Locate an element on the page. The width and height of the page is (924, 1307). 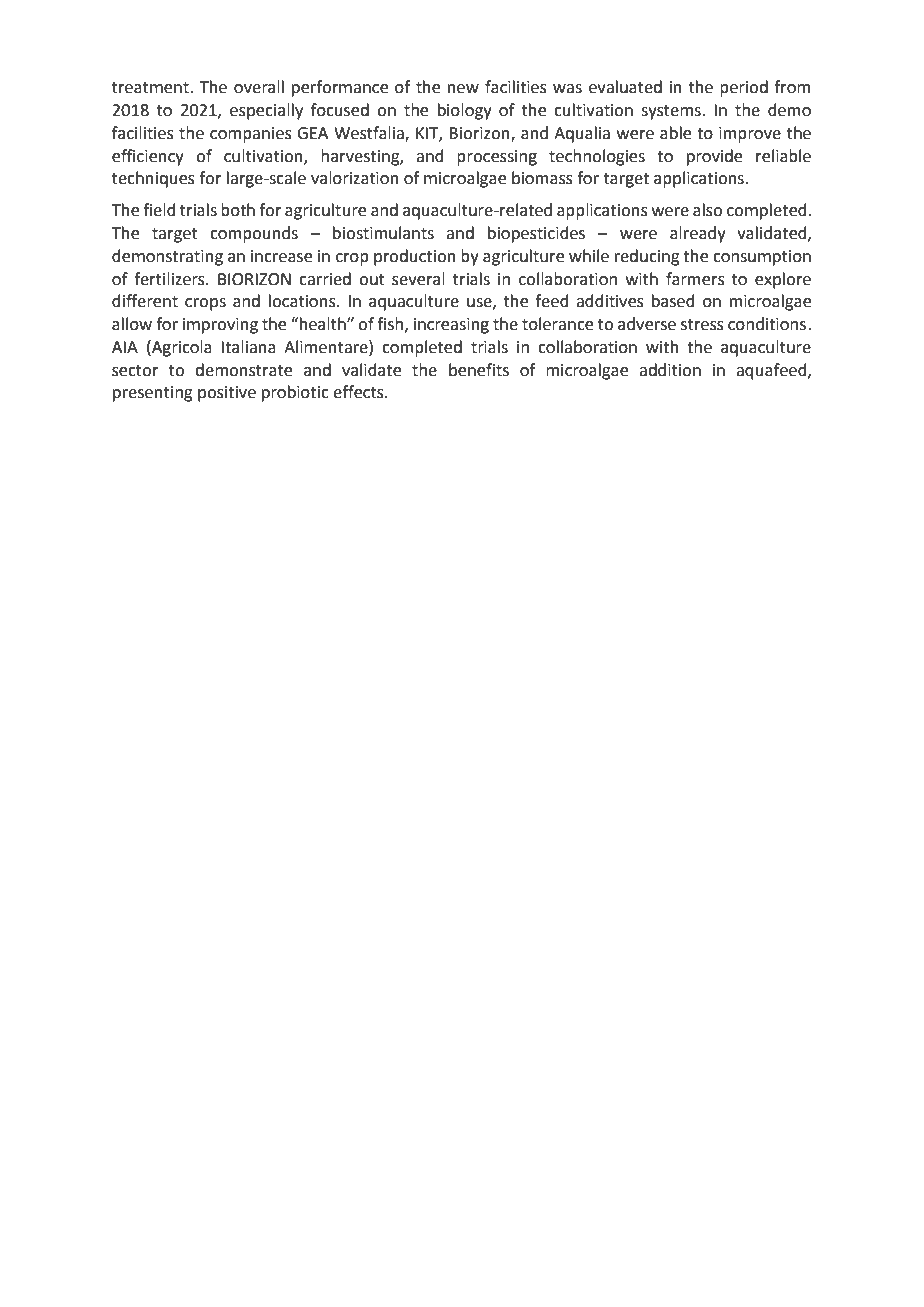
benefits is located at coordinates (479, 370).
